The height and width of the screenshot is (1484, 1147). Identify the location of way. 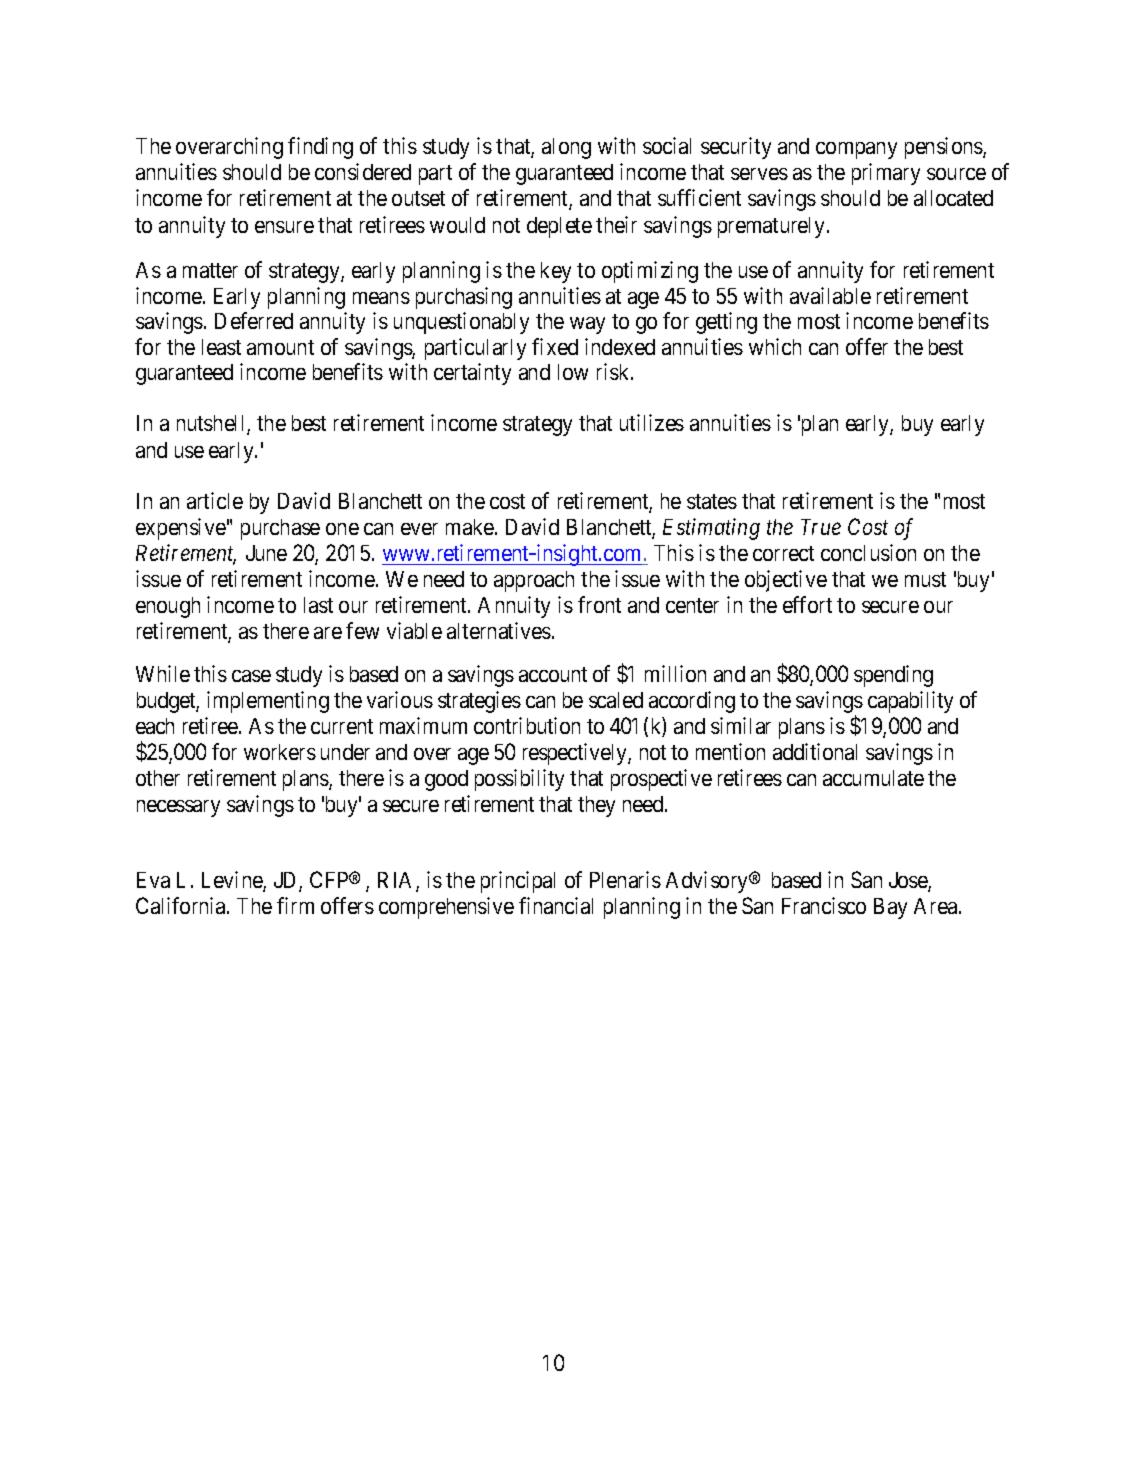
(587, 325).
